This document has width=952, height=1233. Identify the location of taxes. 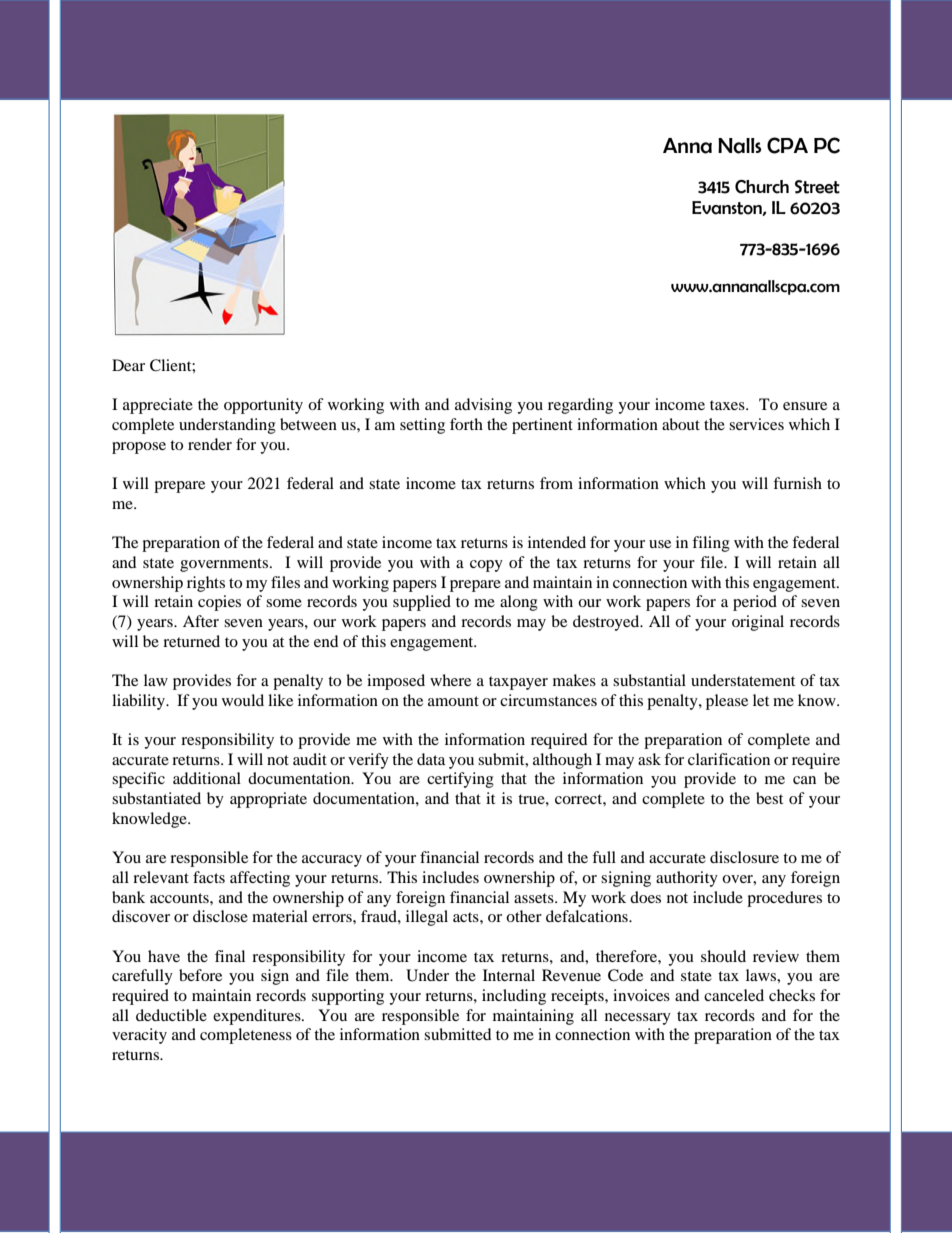
(728, 405).
